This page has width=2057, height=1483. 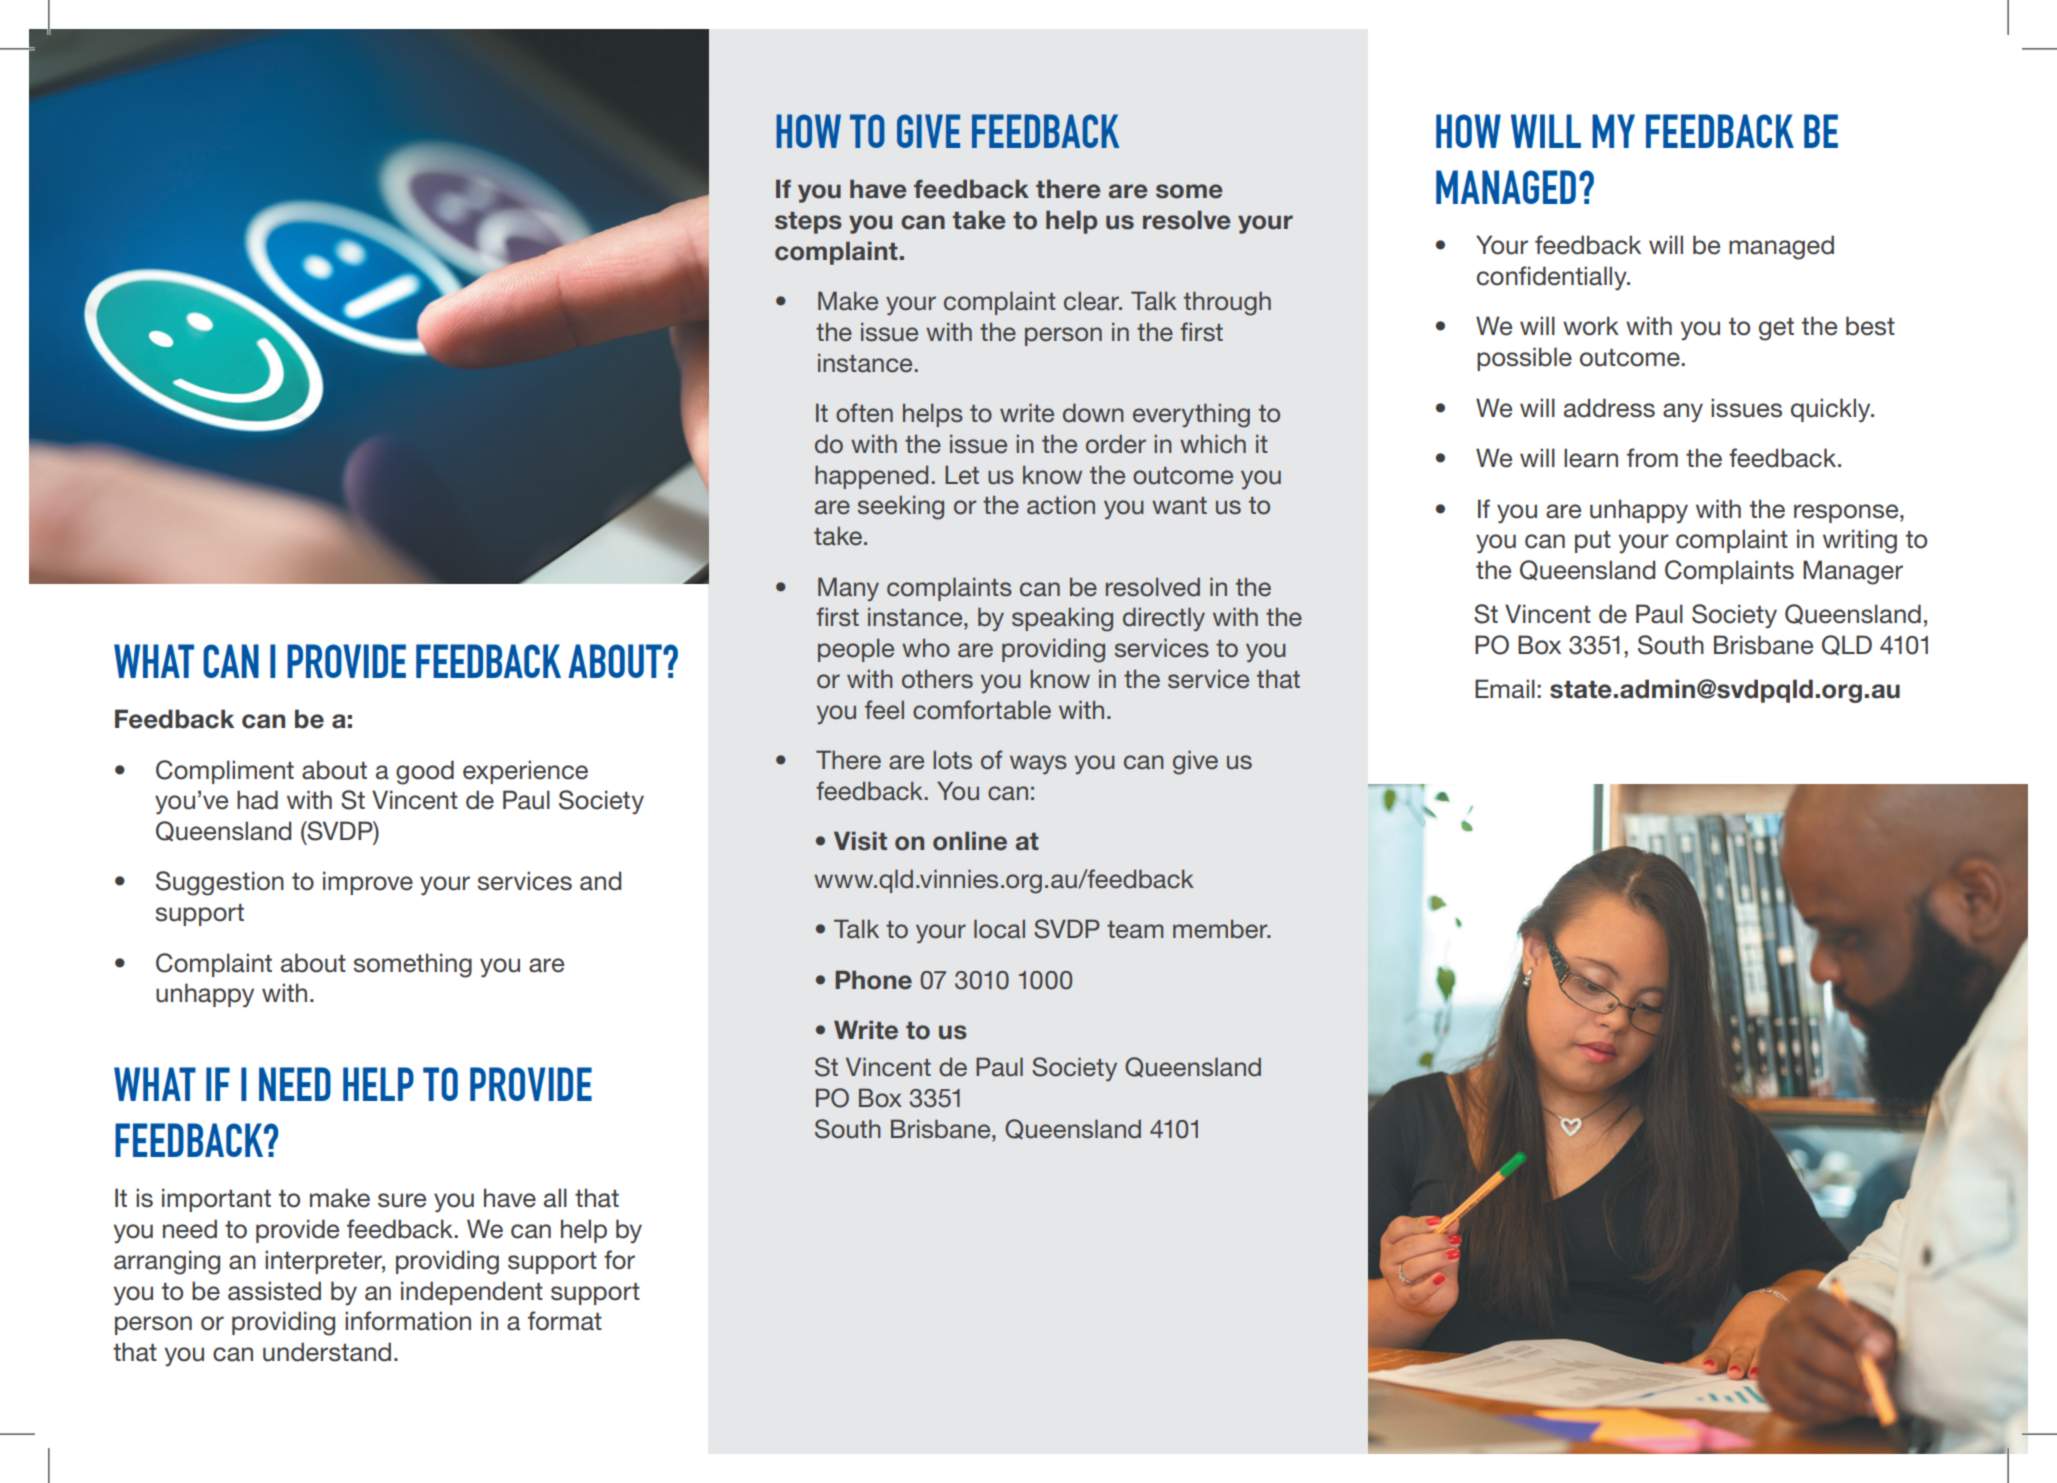 What do you see at coordinates (327, 1352) in the page?
I see `understand` at bounding box center [327, 1352].
